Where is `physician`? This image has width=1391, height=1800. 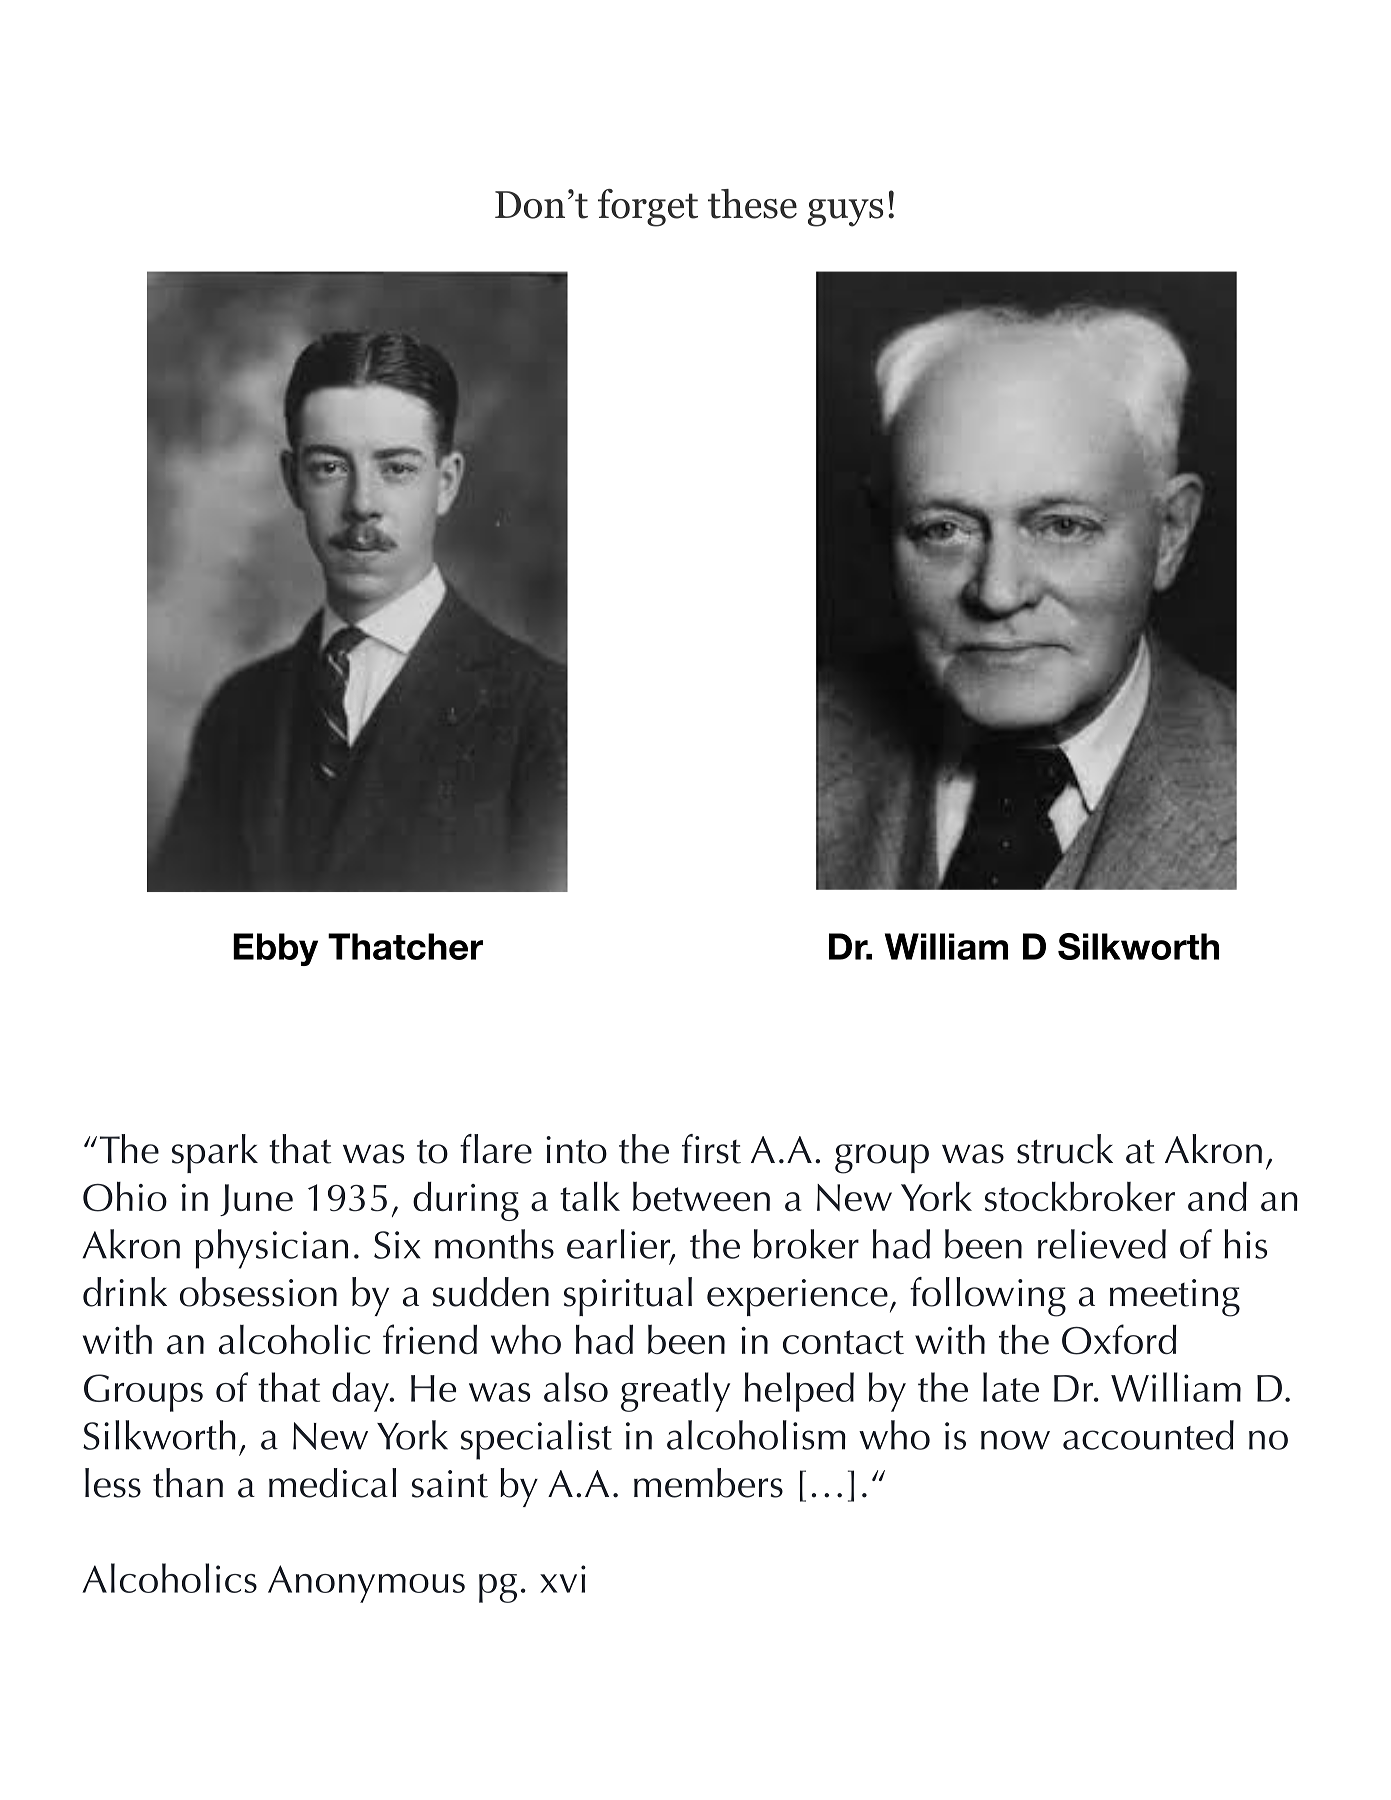
physician is located at coordinates (271, 1249).
